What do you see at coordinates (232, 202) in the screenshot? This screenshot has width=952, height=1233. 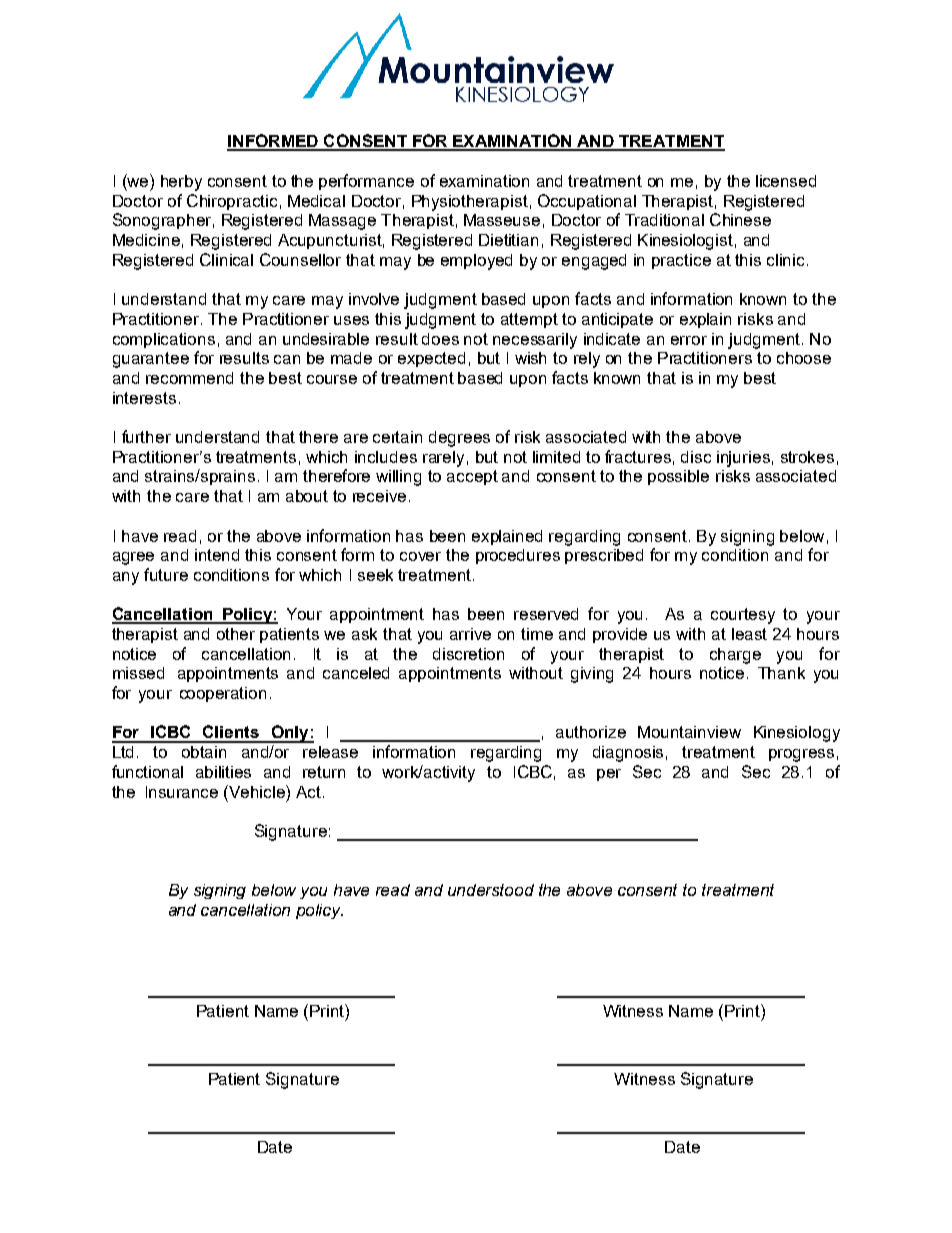 I see `Chiropractic` at bounding box center [232, 202].
